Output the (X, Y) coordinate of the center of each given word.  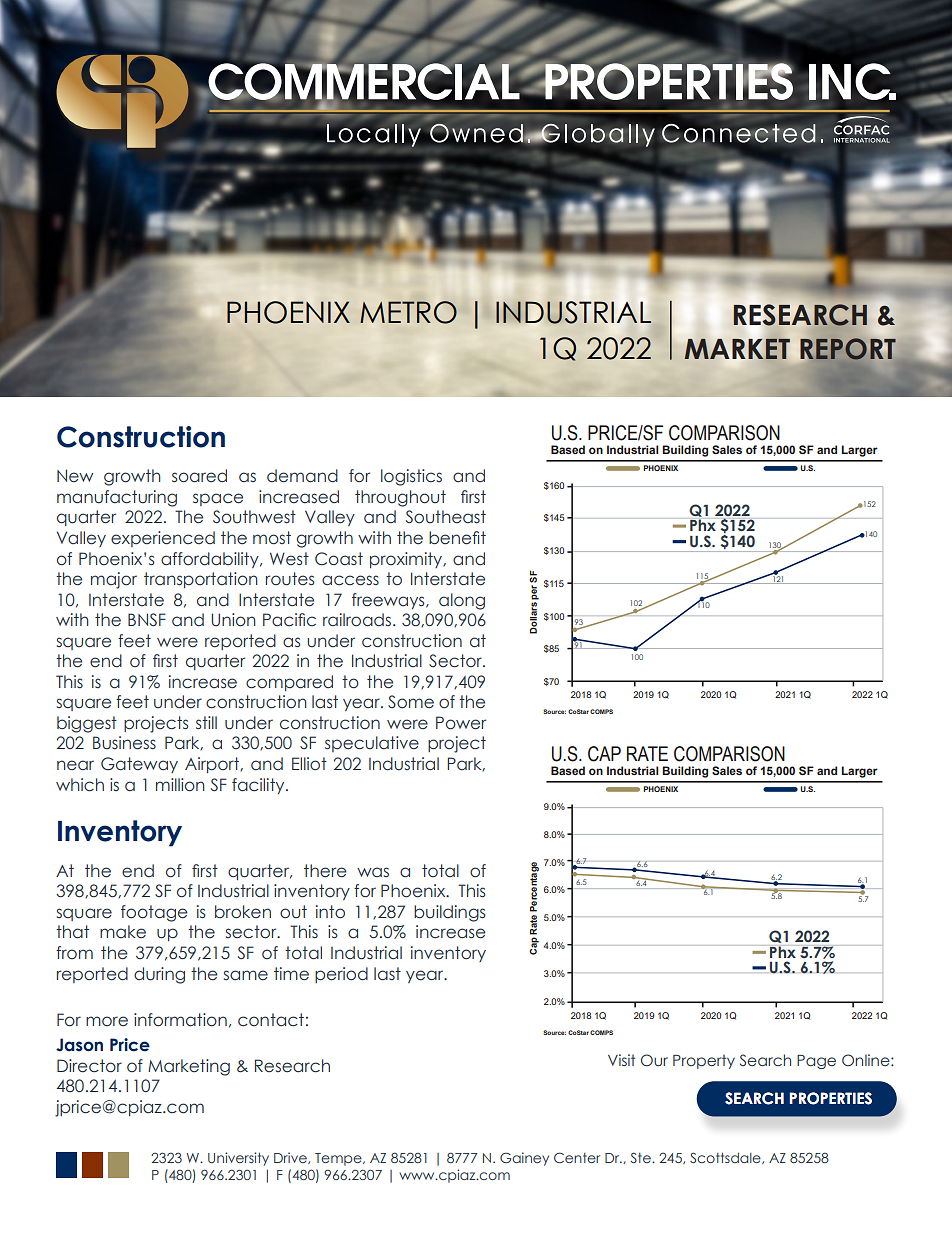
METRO (408, 312)
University (238, 1159)
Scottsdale (726, 1158)
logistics (411, 477)
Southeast (446, 517)
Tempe (339, 1159)
